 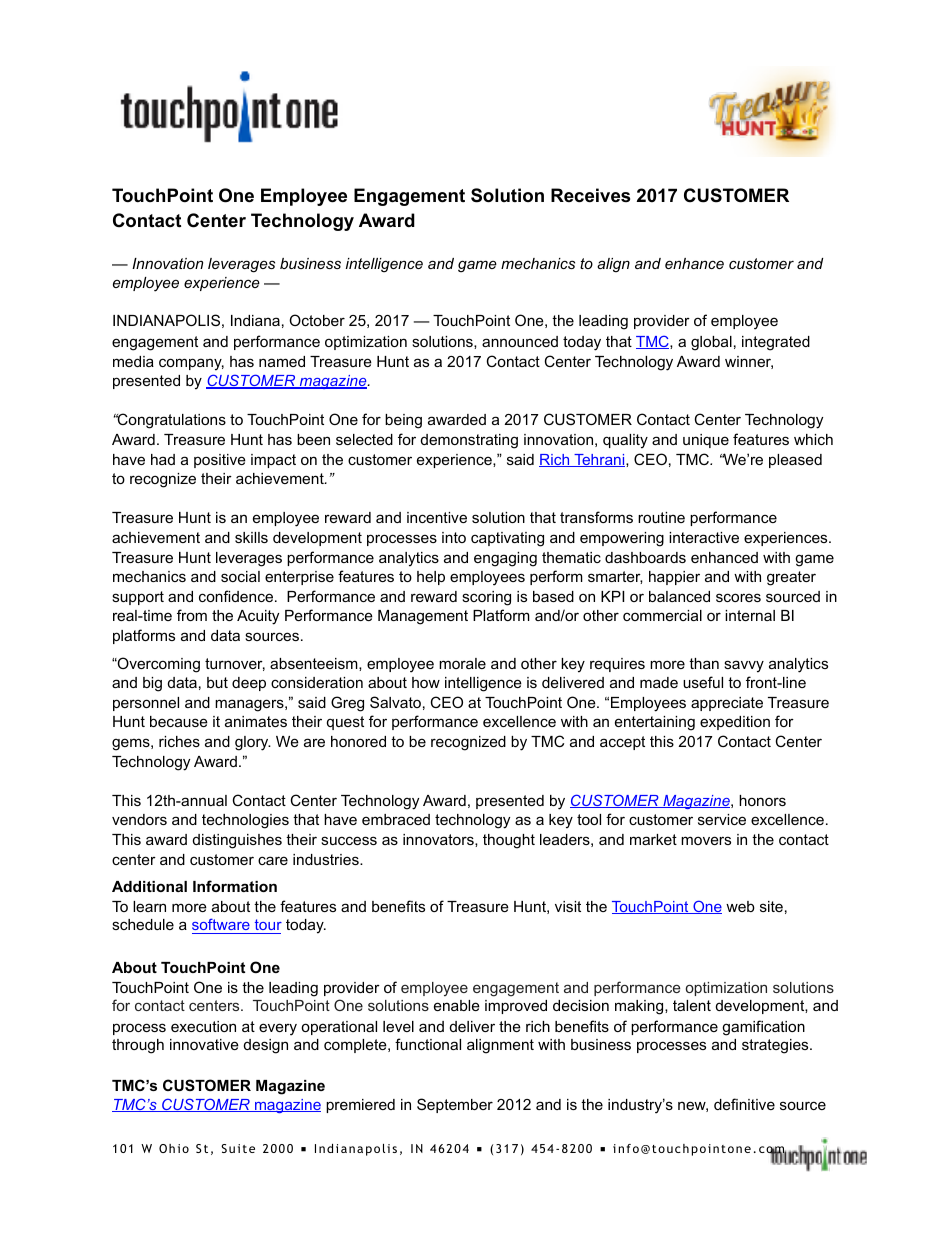 I want to click on morale, so click(x=462, y=663).
